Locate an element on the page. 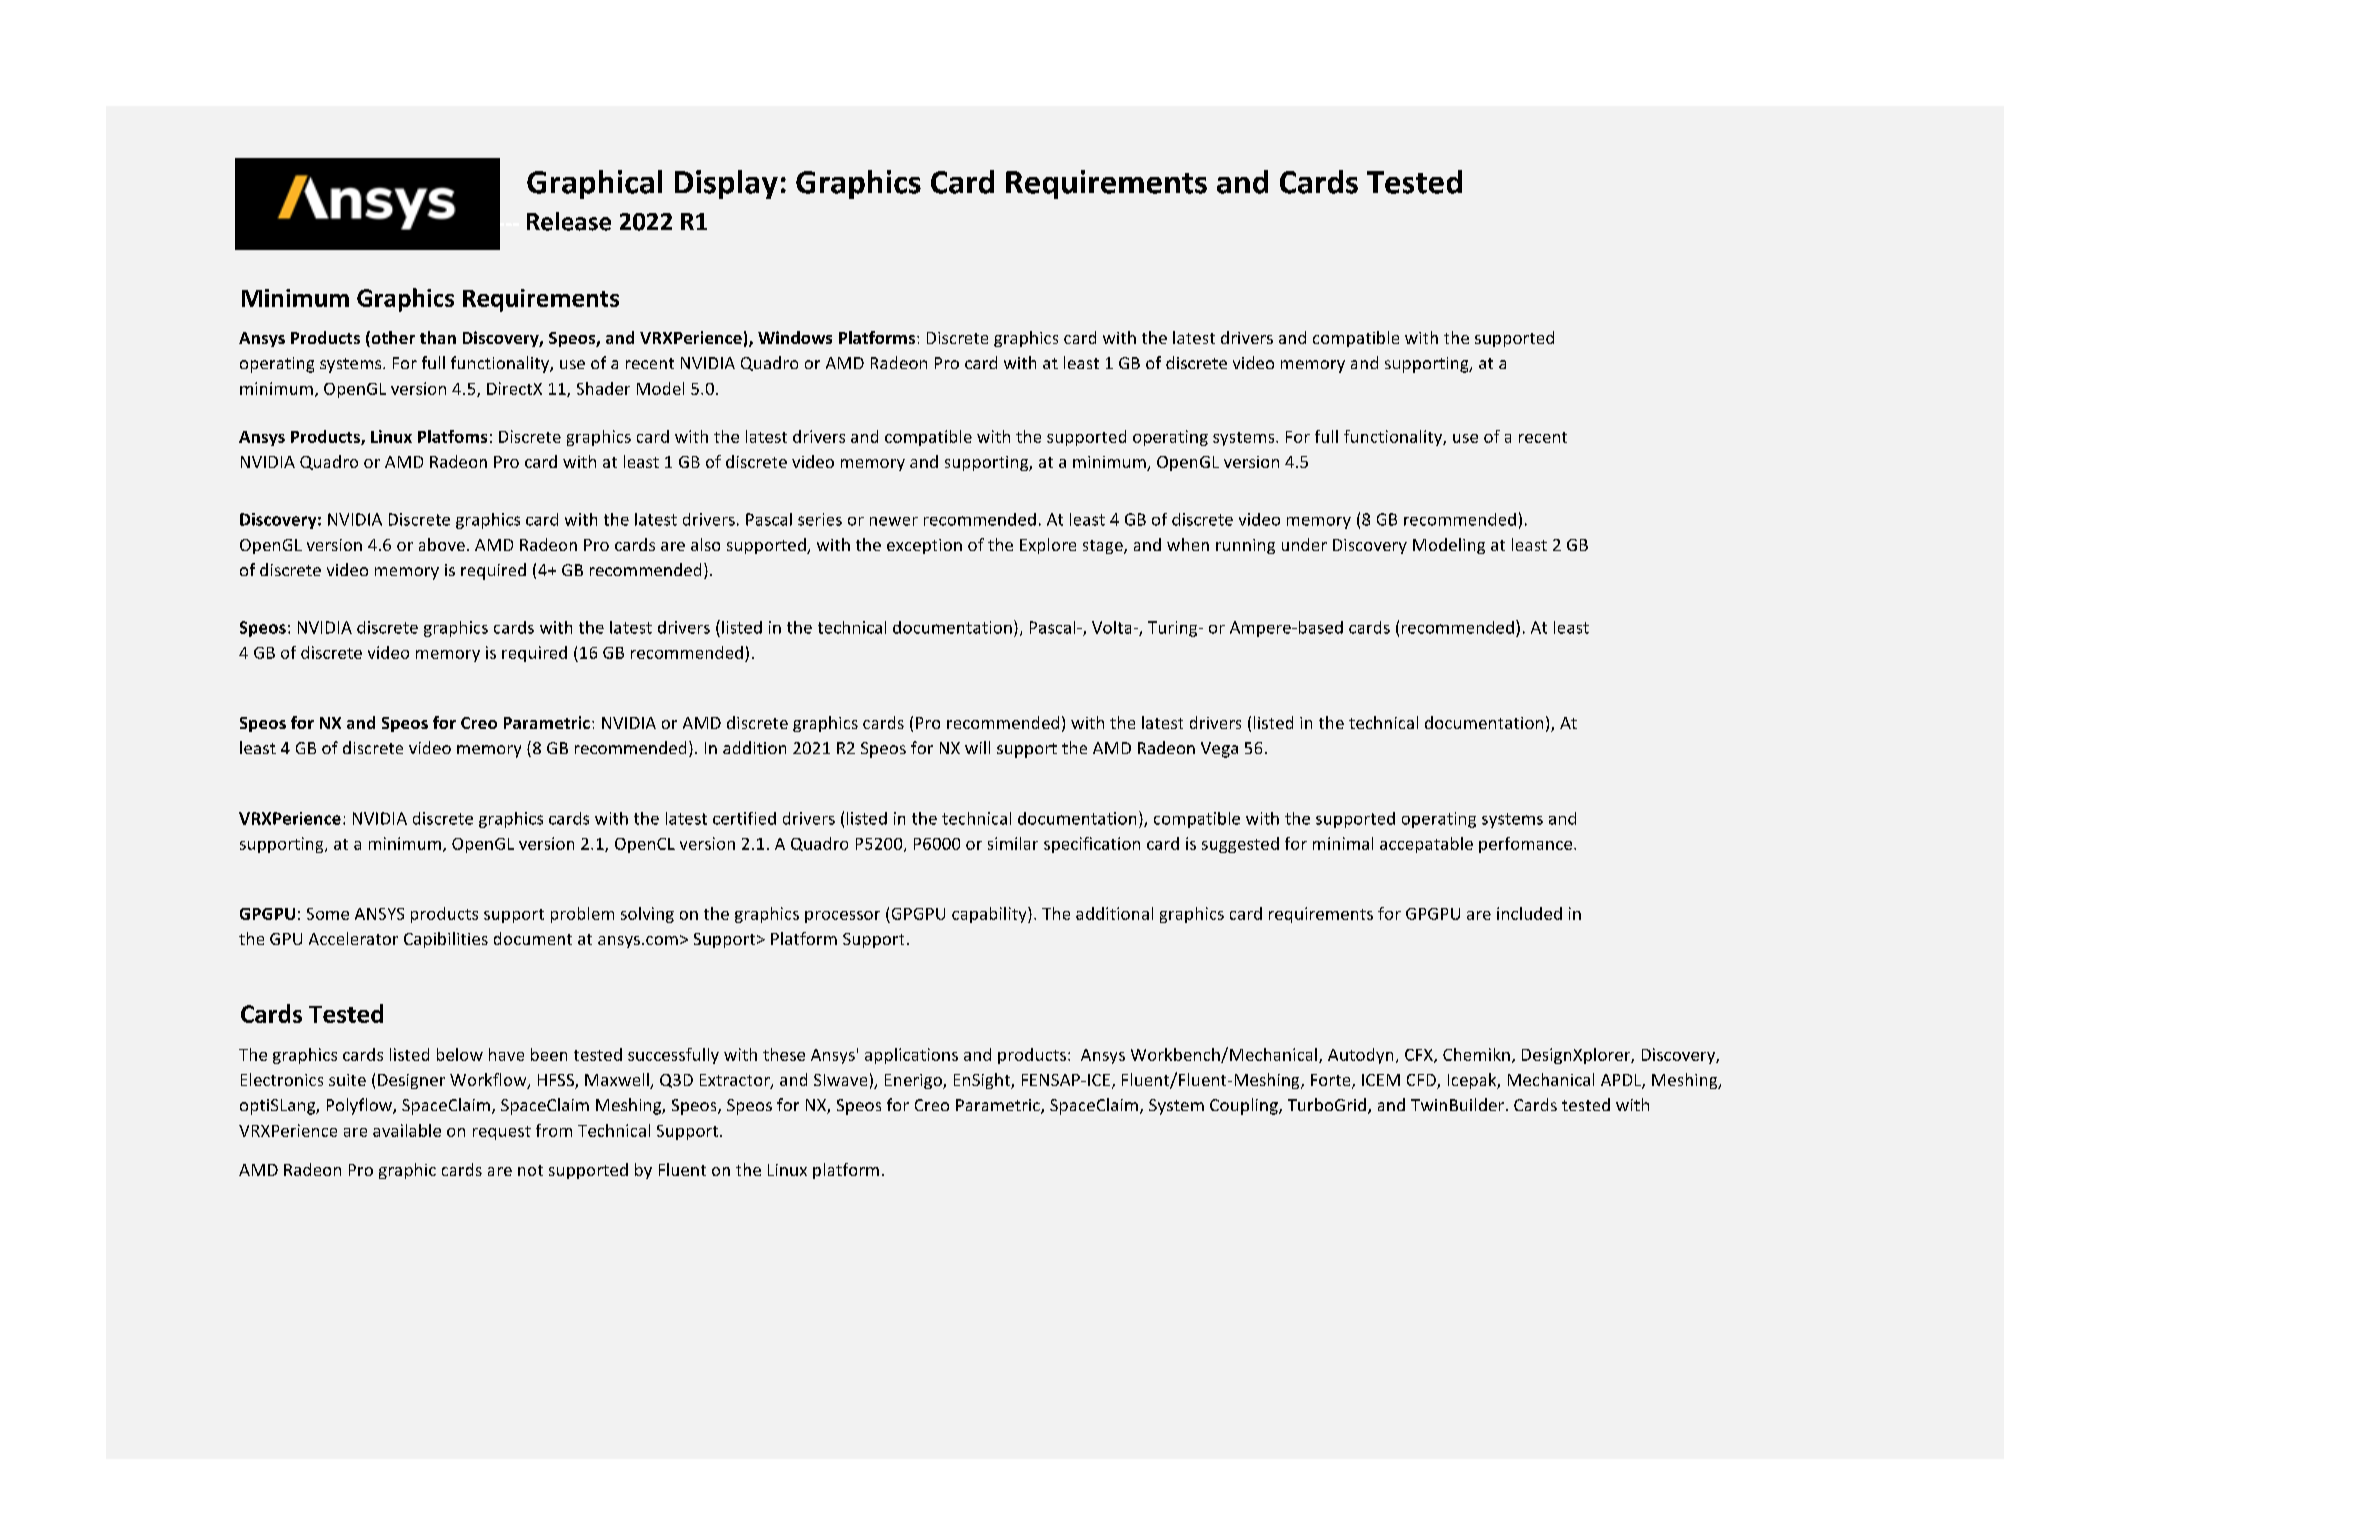  CFD is located at coordinates (1422, 1081).
